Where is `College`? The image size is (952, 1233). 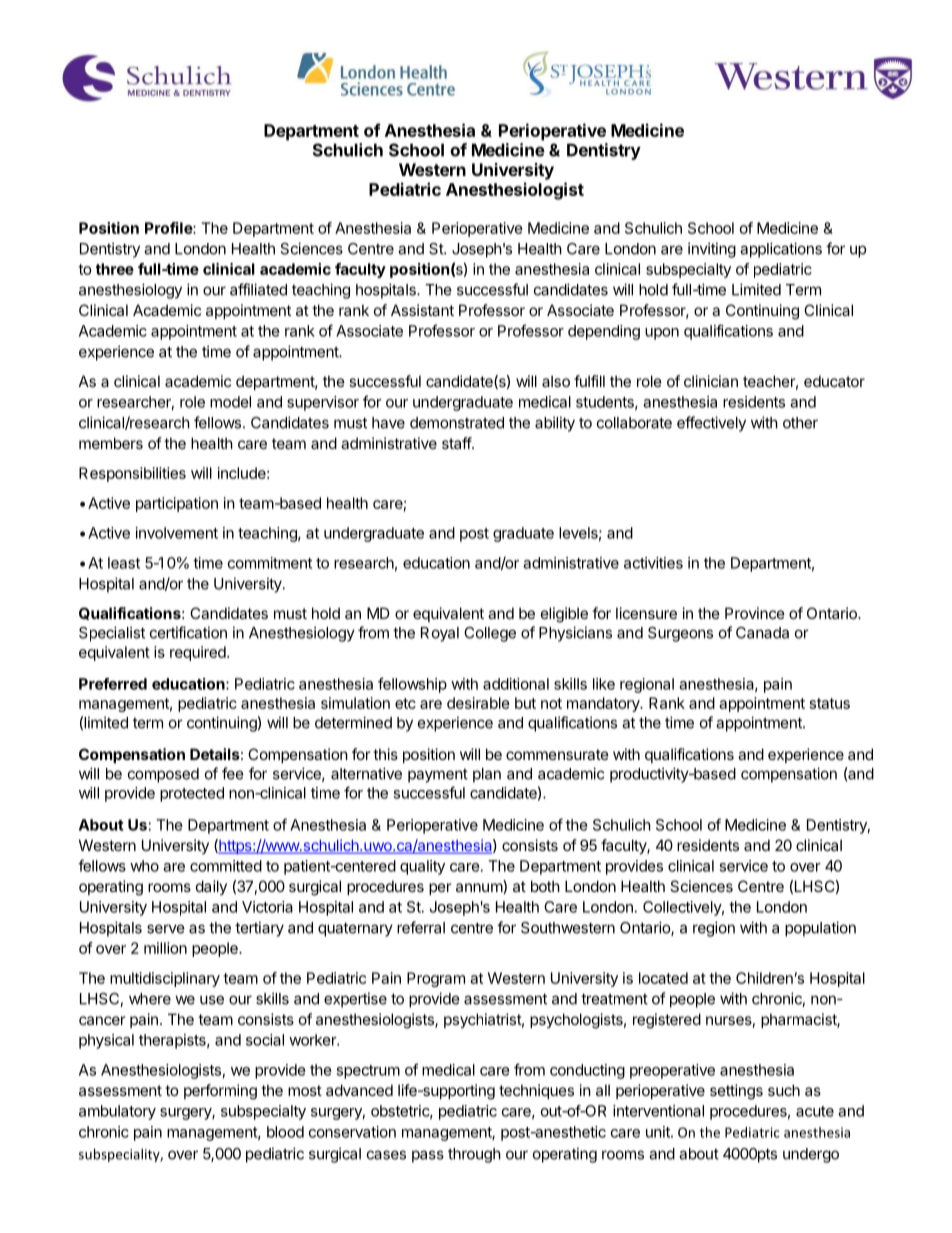
College is located at coordinates (490, 634).
